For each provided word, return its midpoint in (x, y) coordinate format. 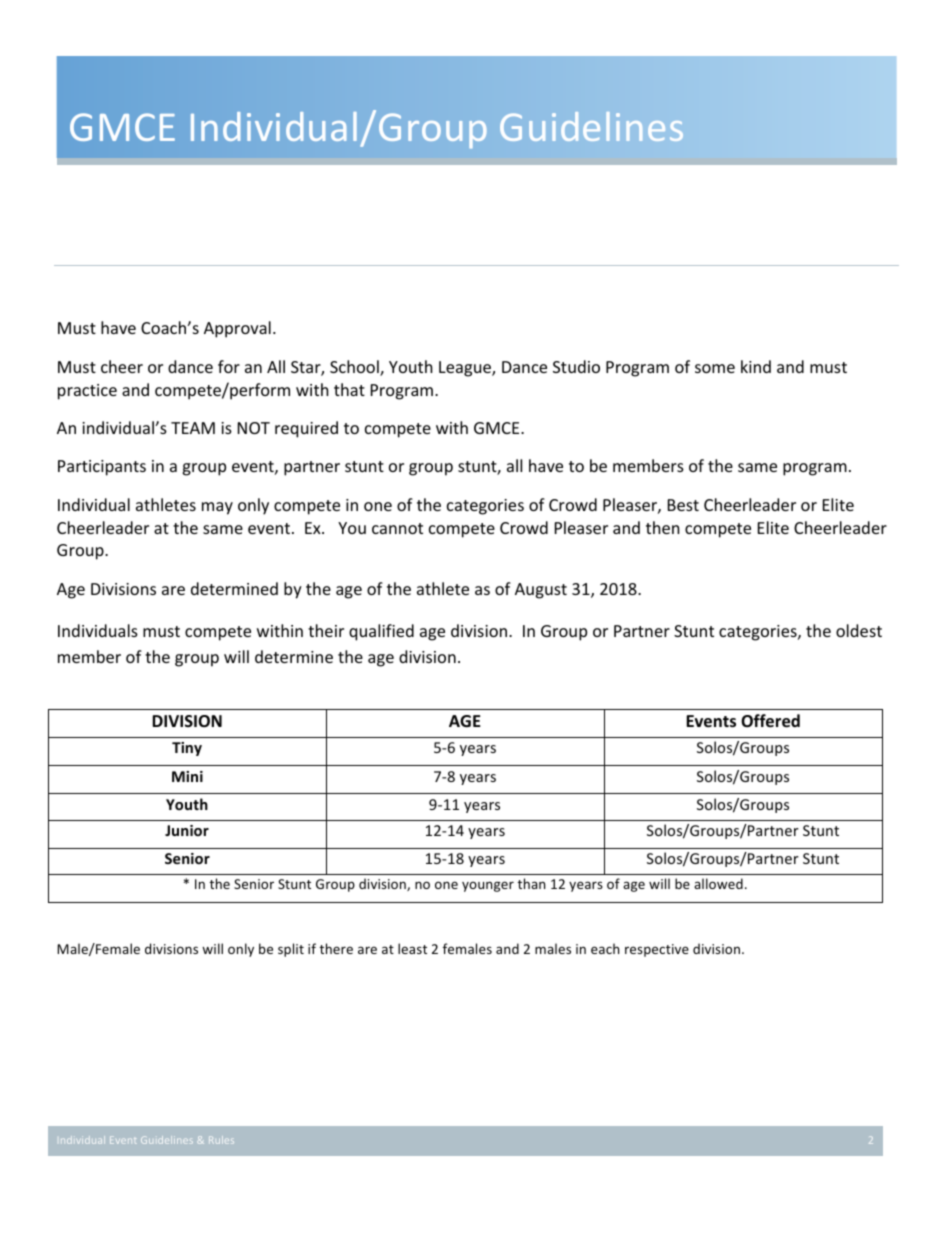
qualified (381, 632)
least (412, 948)
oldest (859, 630)
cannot (397, 528)
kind (756, 366)
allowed (718, 883)
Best (683, 505)
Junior (187, 830)
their (326, 630)
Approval (237, 329)
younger (488, 886)
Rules (221, 1140)
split (291, 950)
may (217, 508)
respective (657, 950)
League (466, 369)
